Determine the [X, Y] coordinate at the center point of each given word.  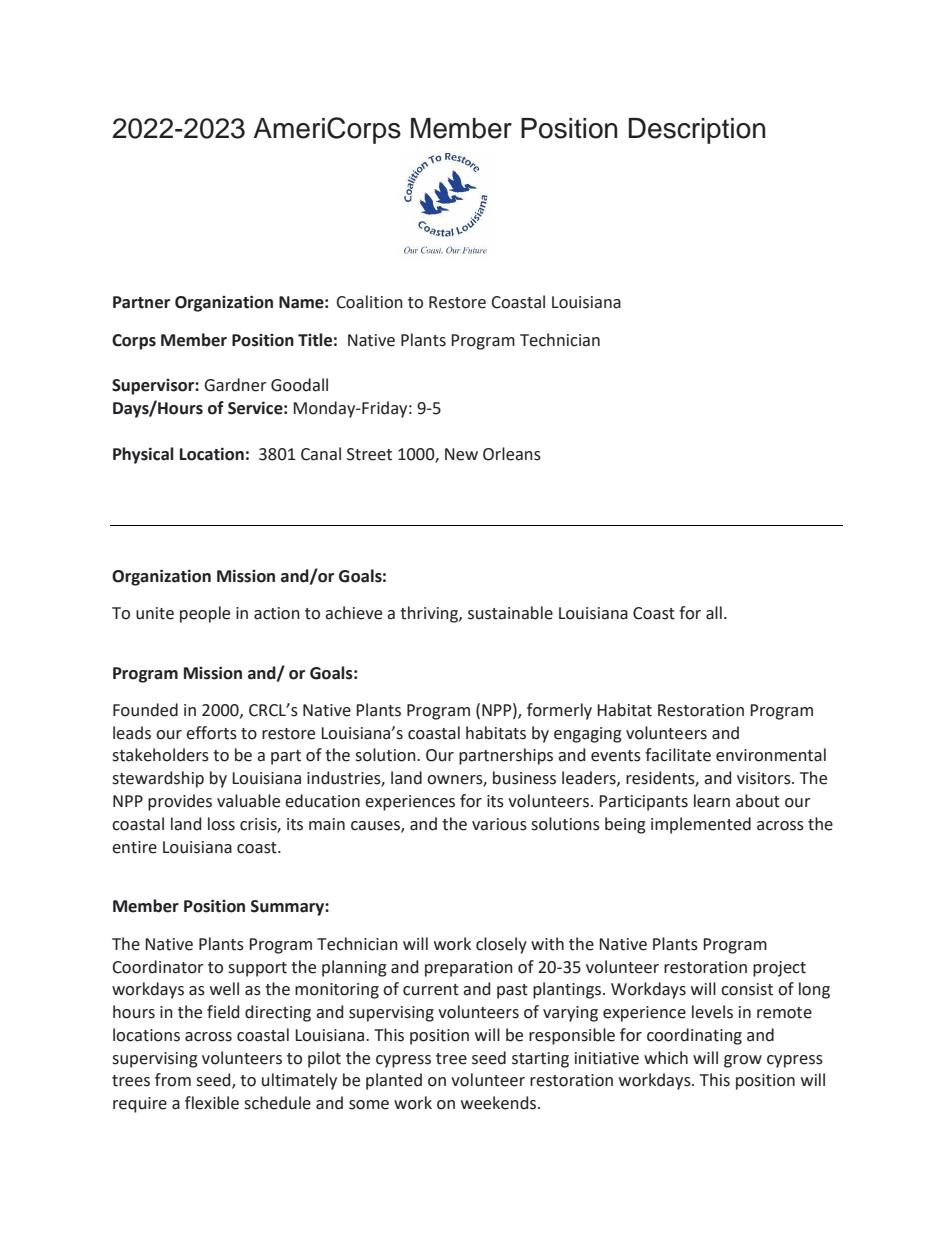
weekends [500, 1103]
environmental [771, 755]
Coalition [369, 302]
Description [697, 131]
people [205, 614]
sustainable [510, 613]
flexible [212, 1103]
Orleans [512, 454]
